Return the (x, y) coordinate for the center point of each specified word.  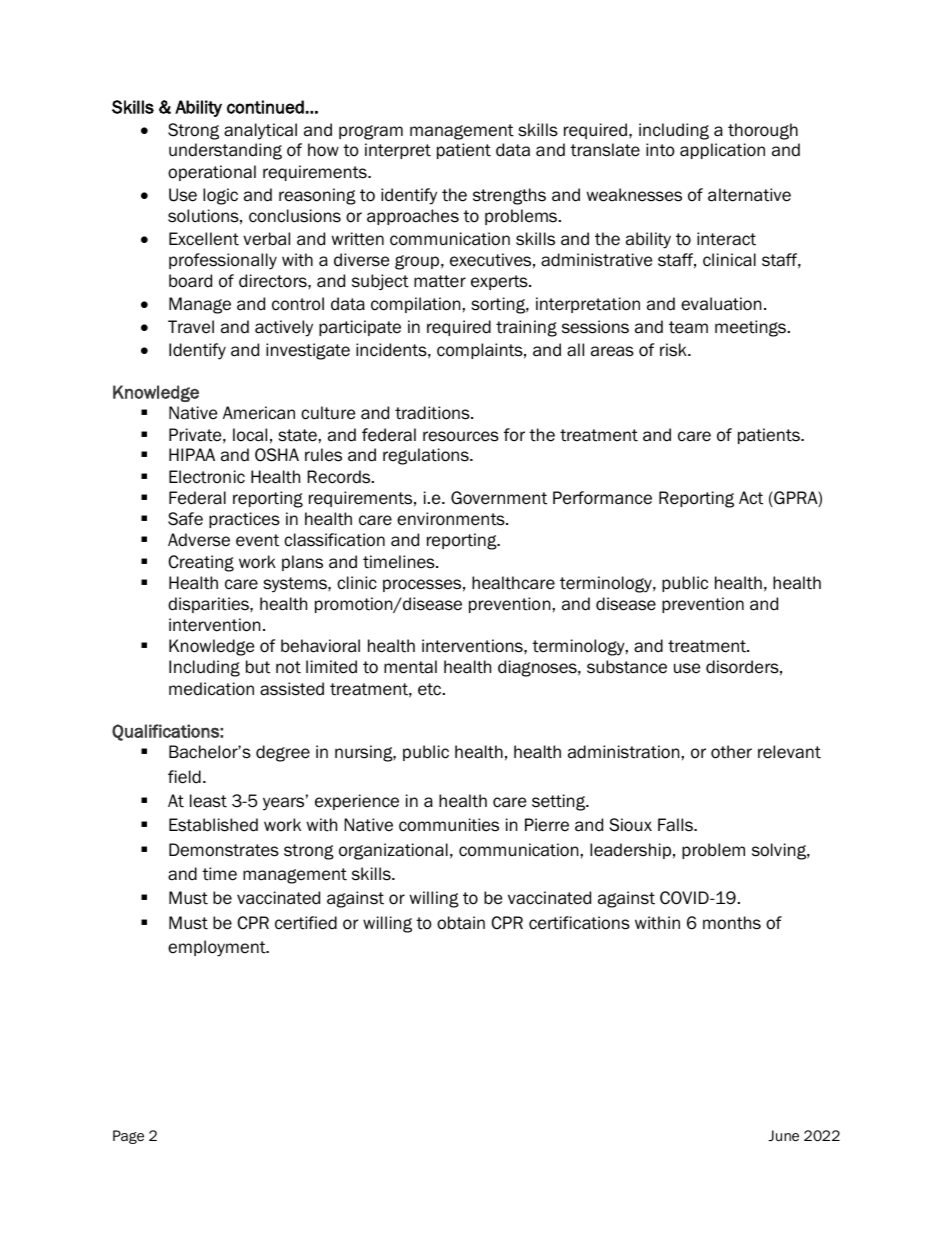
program (371, 132)
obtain (461, 923)
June (783, 1136)
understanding (225, 151)
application (722, 151)
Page (128, 1137)
